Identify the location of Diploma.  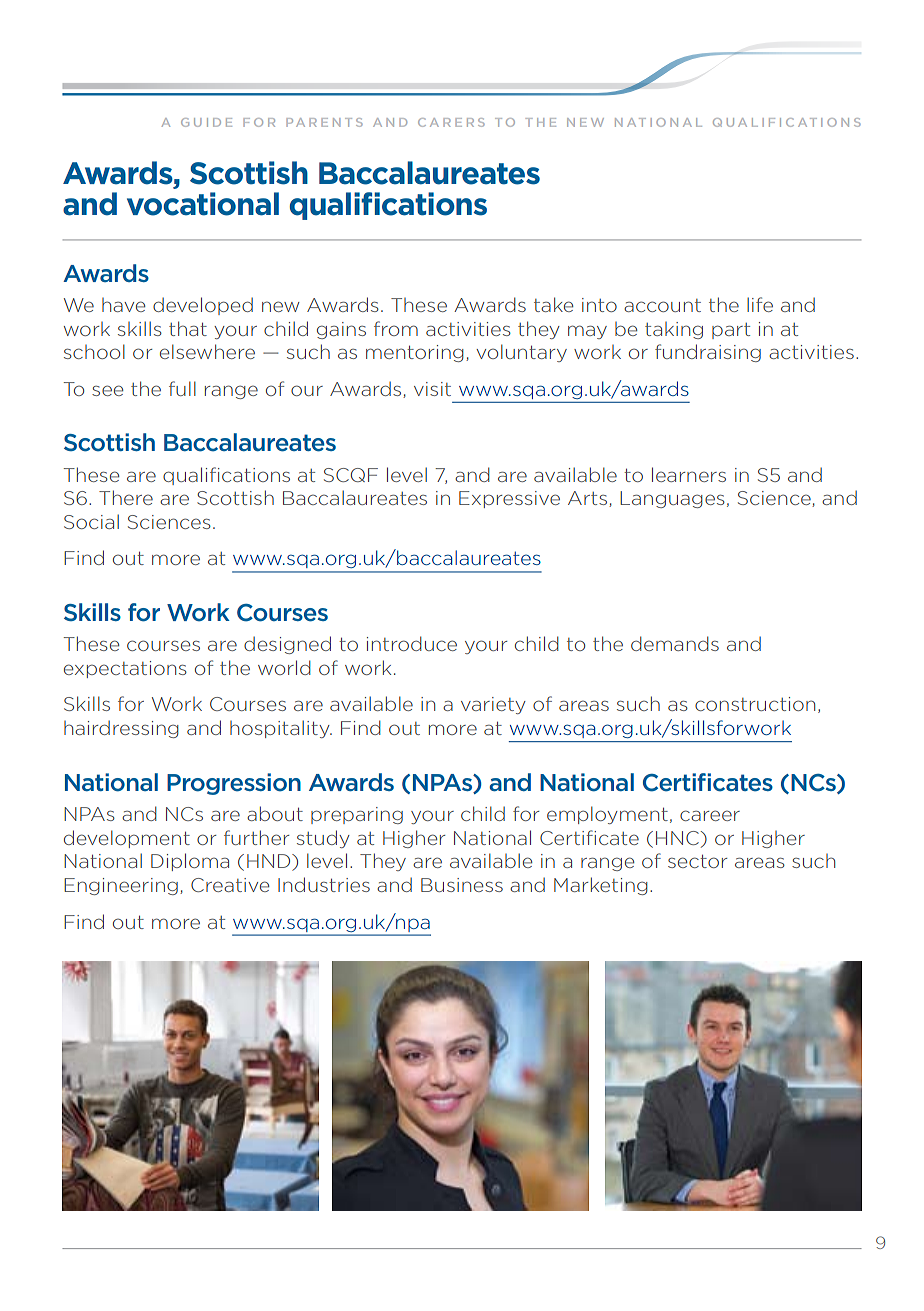
(190, 862).
